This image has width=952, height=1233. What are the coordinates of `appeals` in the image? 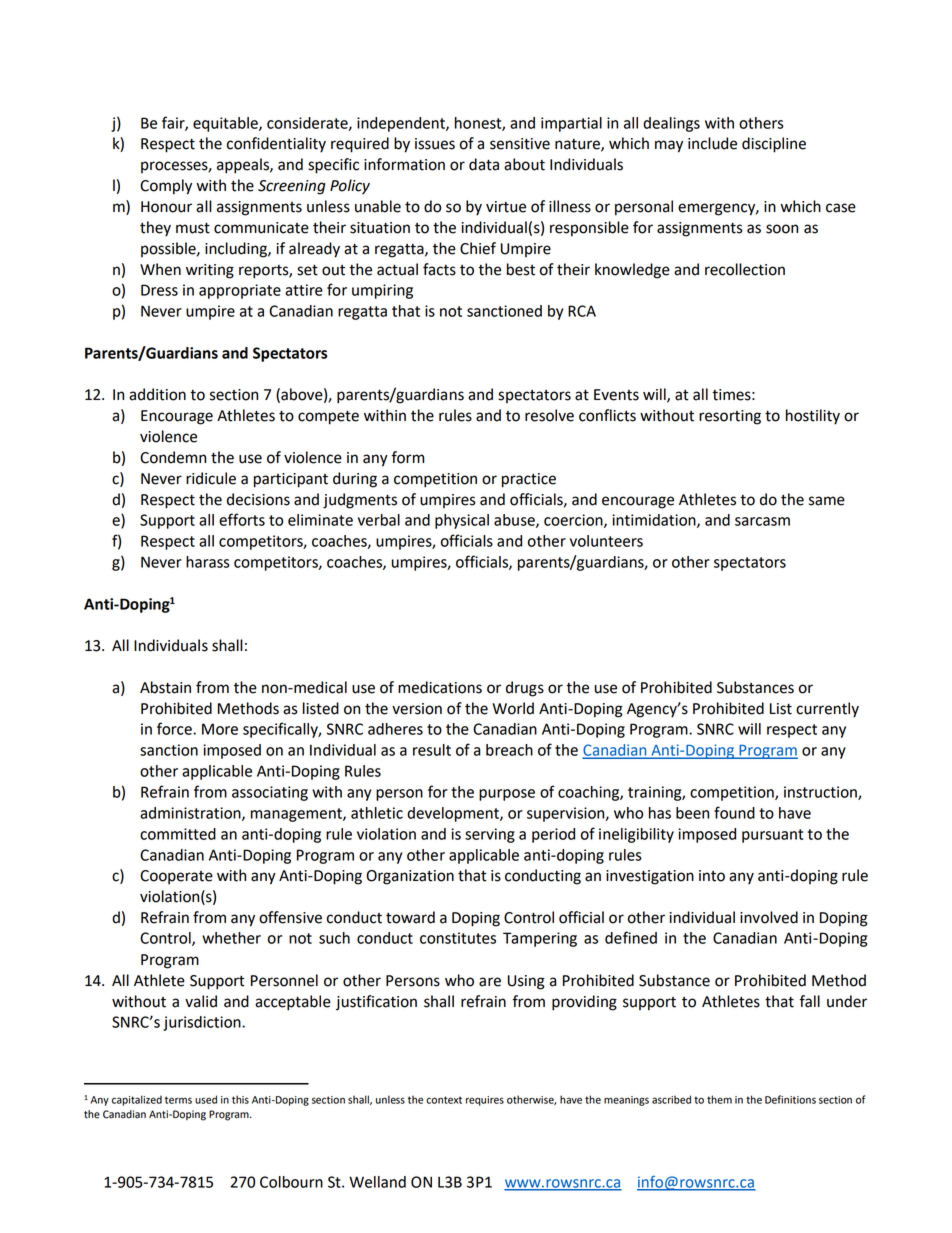 It's located at (244, 166).
